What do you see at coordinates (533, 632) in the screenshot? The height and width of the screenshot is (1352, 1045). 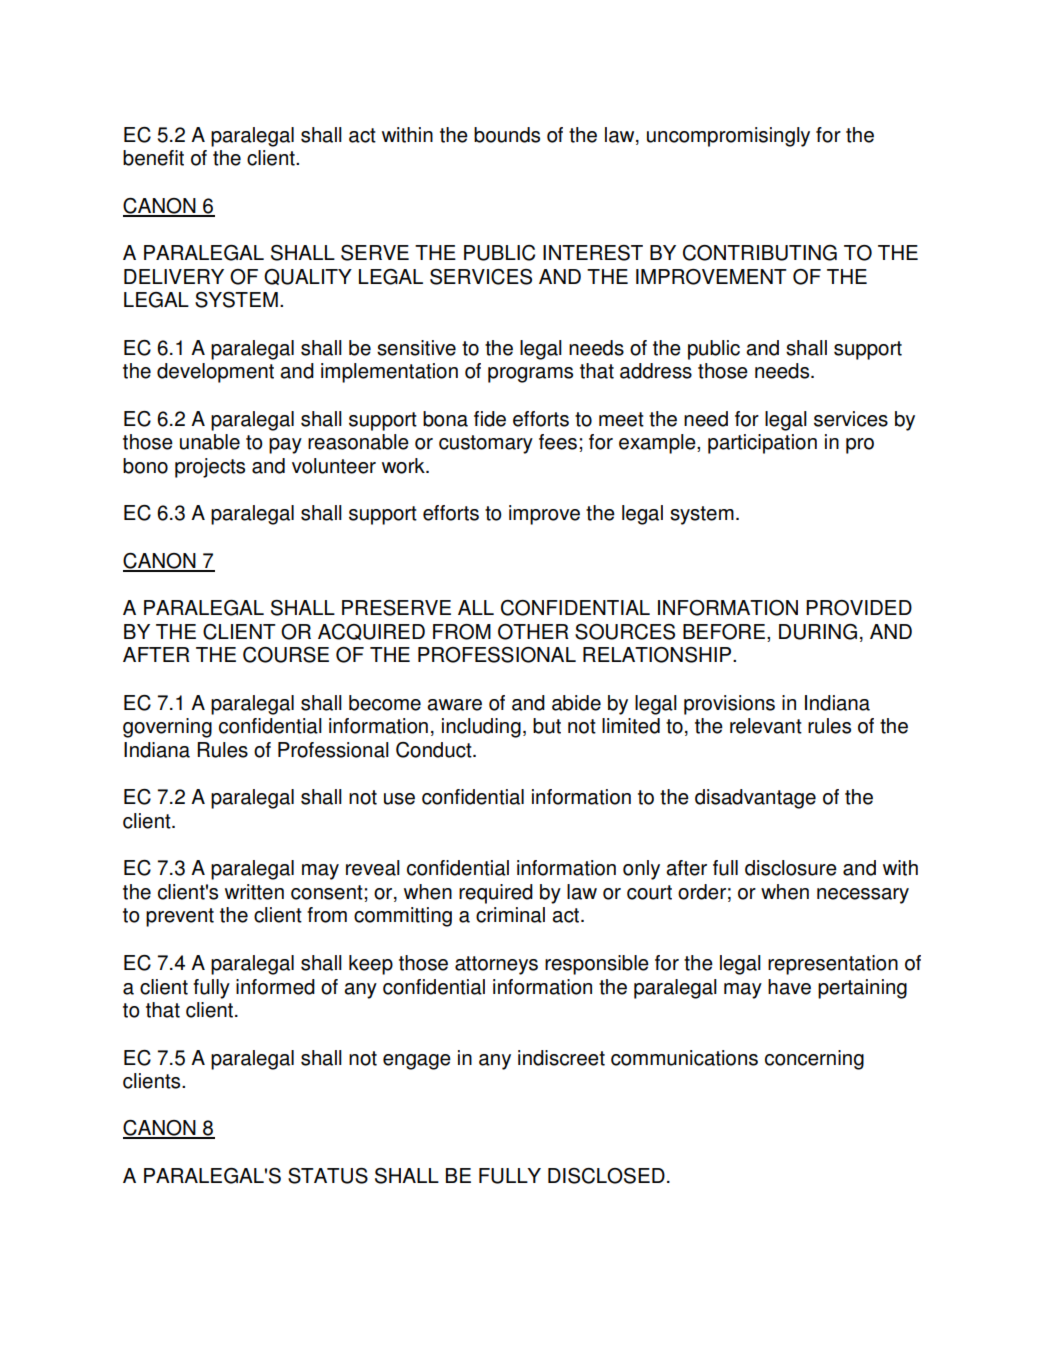 I see `OTHER` at bounding box center [533, 632].
